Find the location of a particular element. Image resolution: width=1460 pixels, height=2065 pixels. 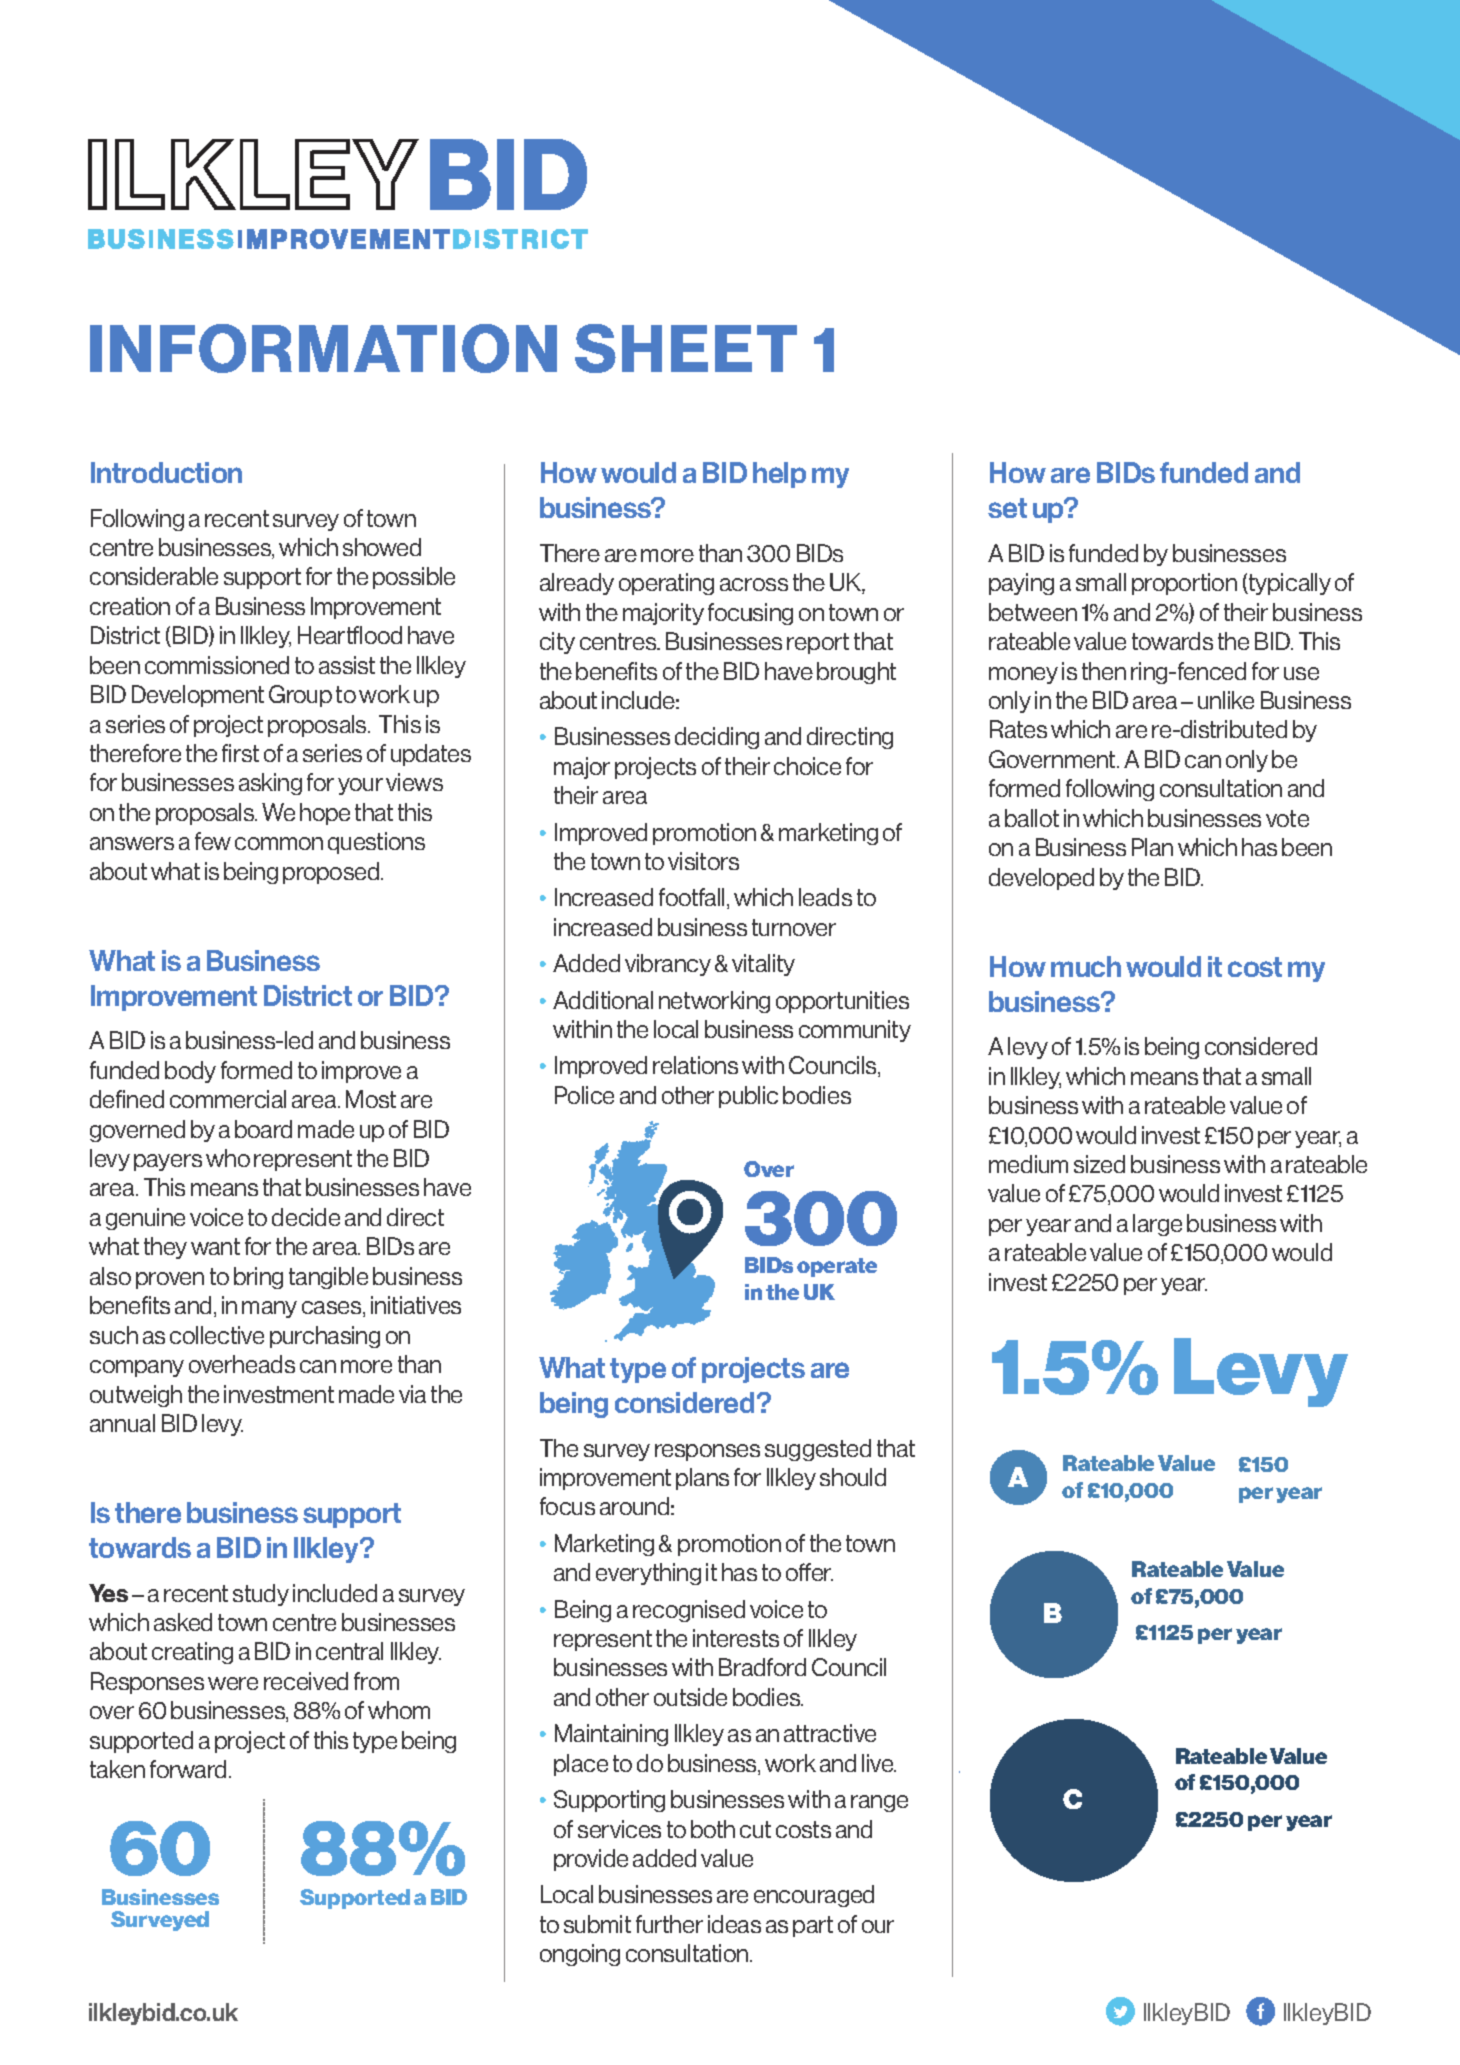

deciding is located at coordinates (717, 738).
